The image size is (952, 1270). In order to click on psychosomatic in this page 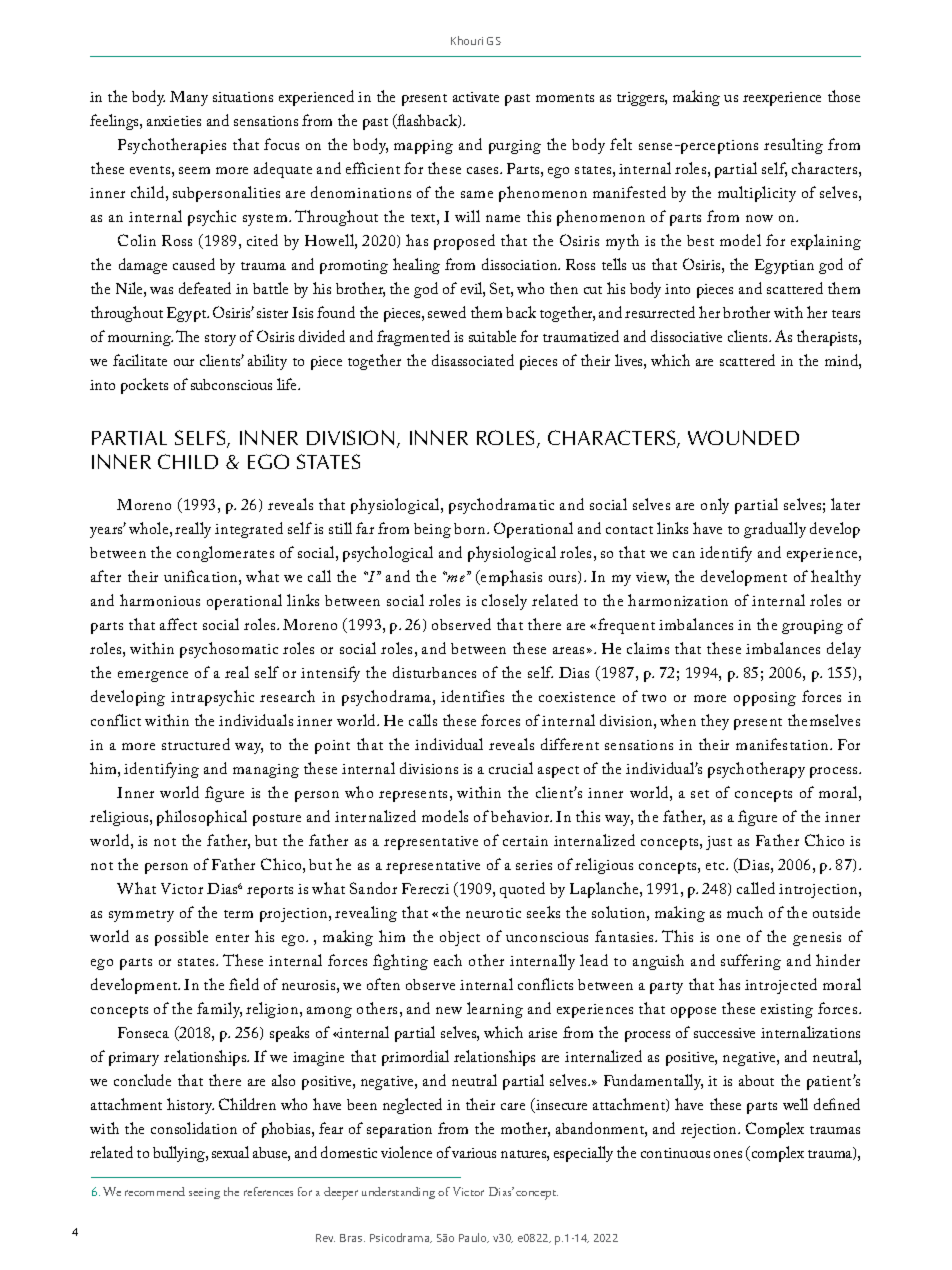, I will do `click(229, 650)`.
